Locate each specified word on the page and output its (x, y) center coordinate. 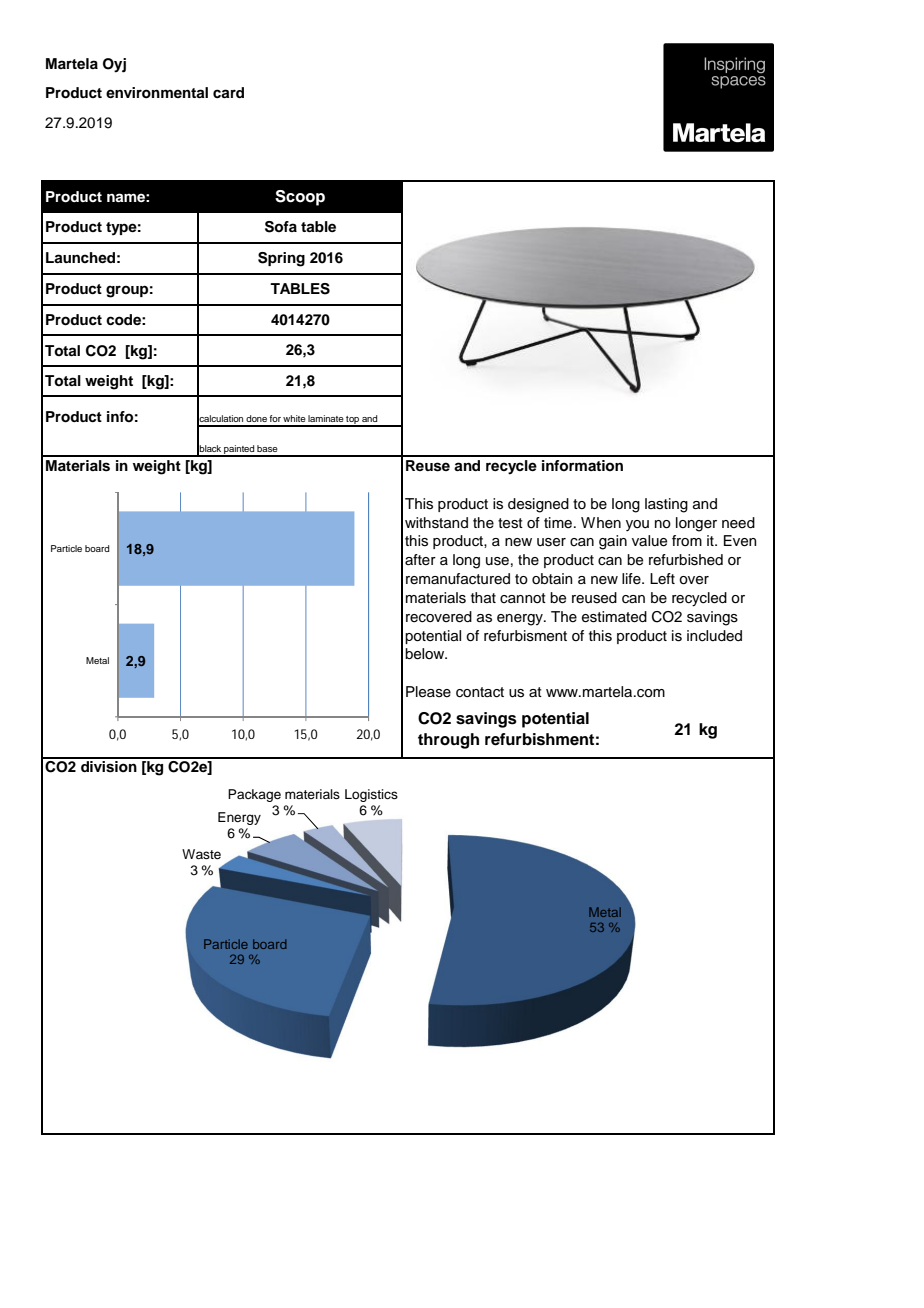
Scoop (300, 198)
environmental (157, 93)
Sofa (281, 227)
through (448, 741)
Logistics (371, 795)
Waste (201, 854)
